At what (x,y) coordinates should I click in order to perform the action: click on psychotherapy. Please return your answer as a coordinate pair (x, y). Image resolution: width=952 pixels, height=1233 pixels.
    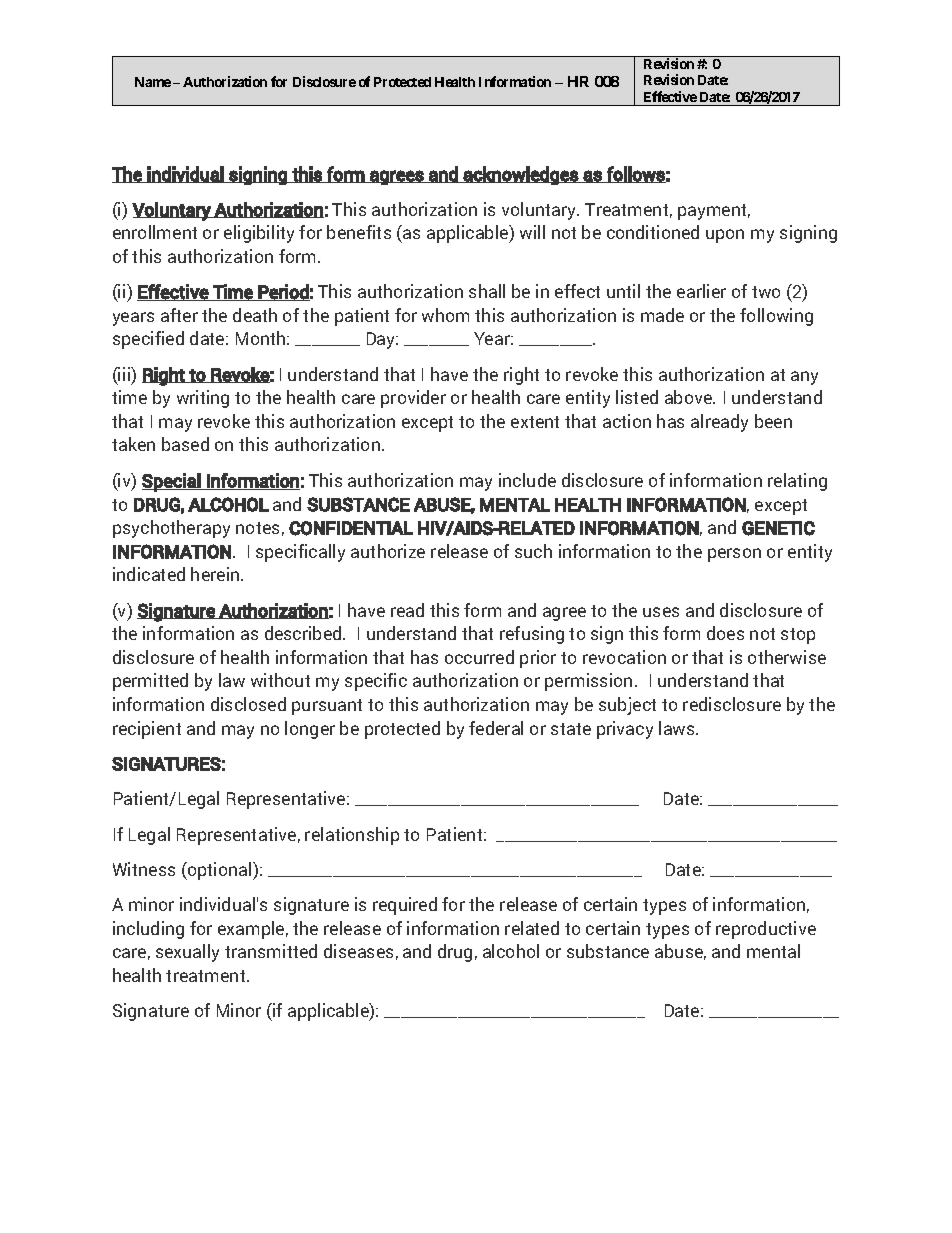
    Looking at the image, I should click on (171, 529).
